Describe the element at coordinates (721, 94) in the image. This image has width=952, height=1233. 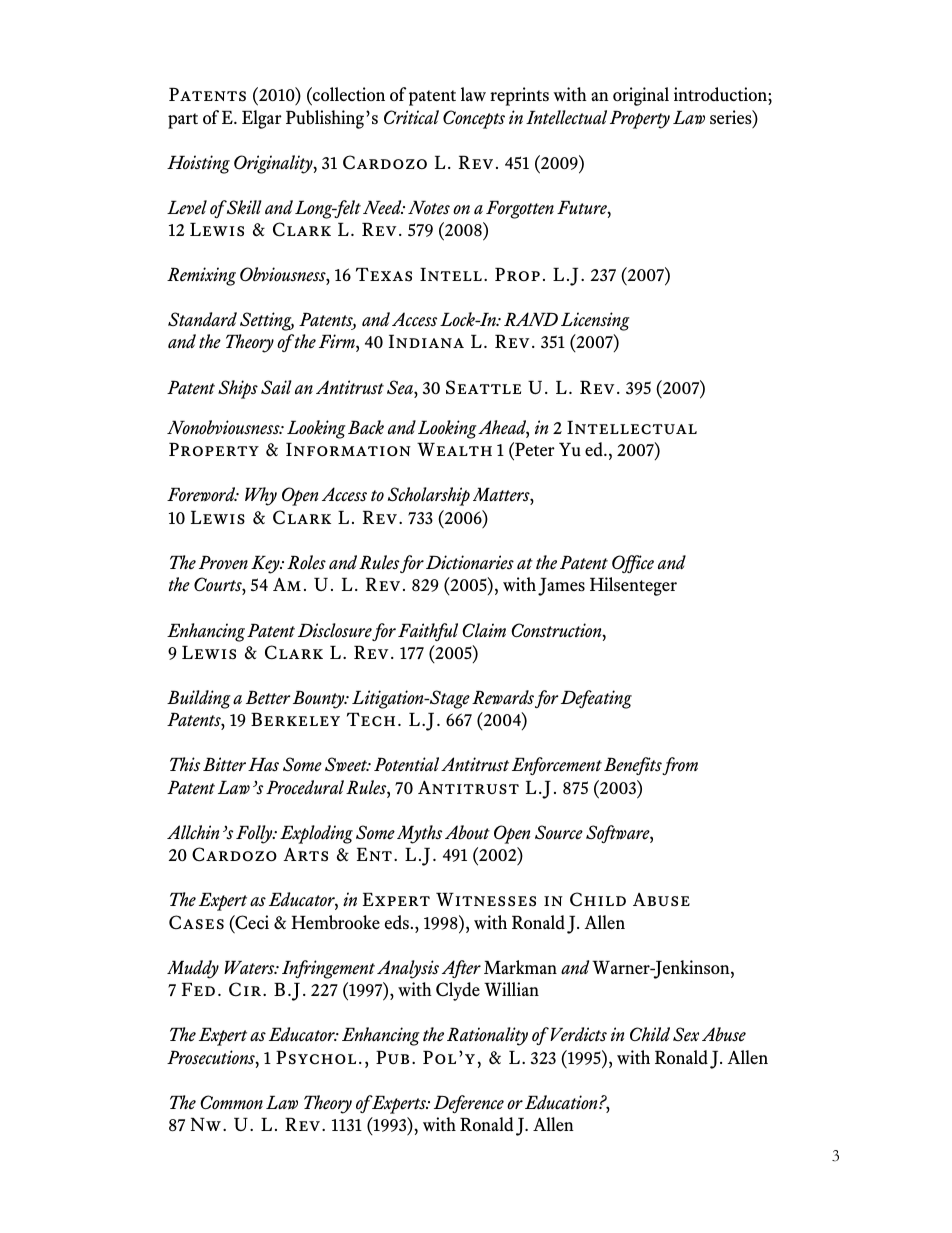
I see `introduction` at that location.
